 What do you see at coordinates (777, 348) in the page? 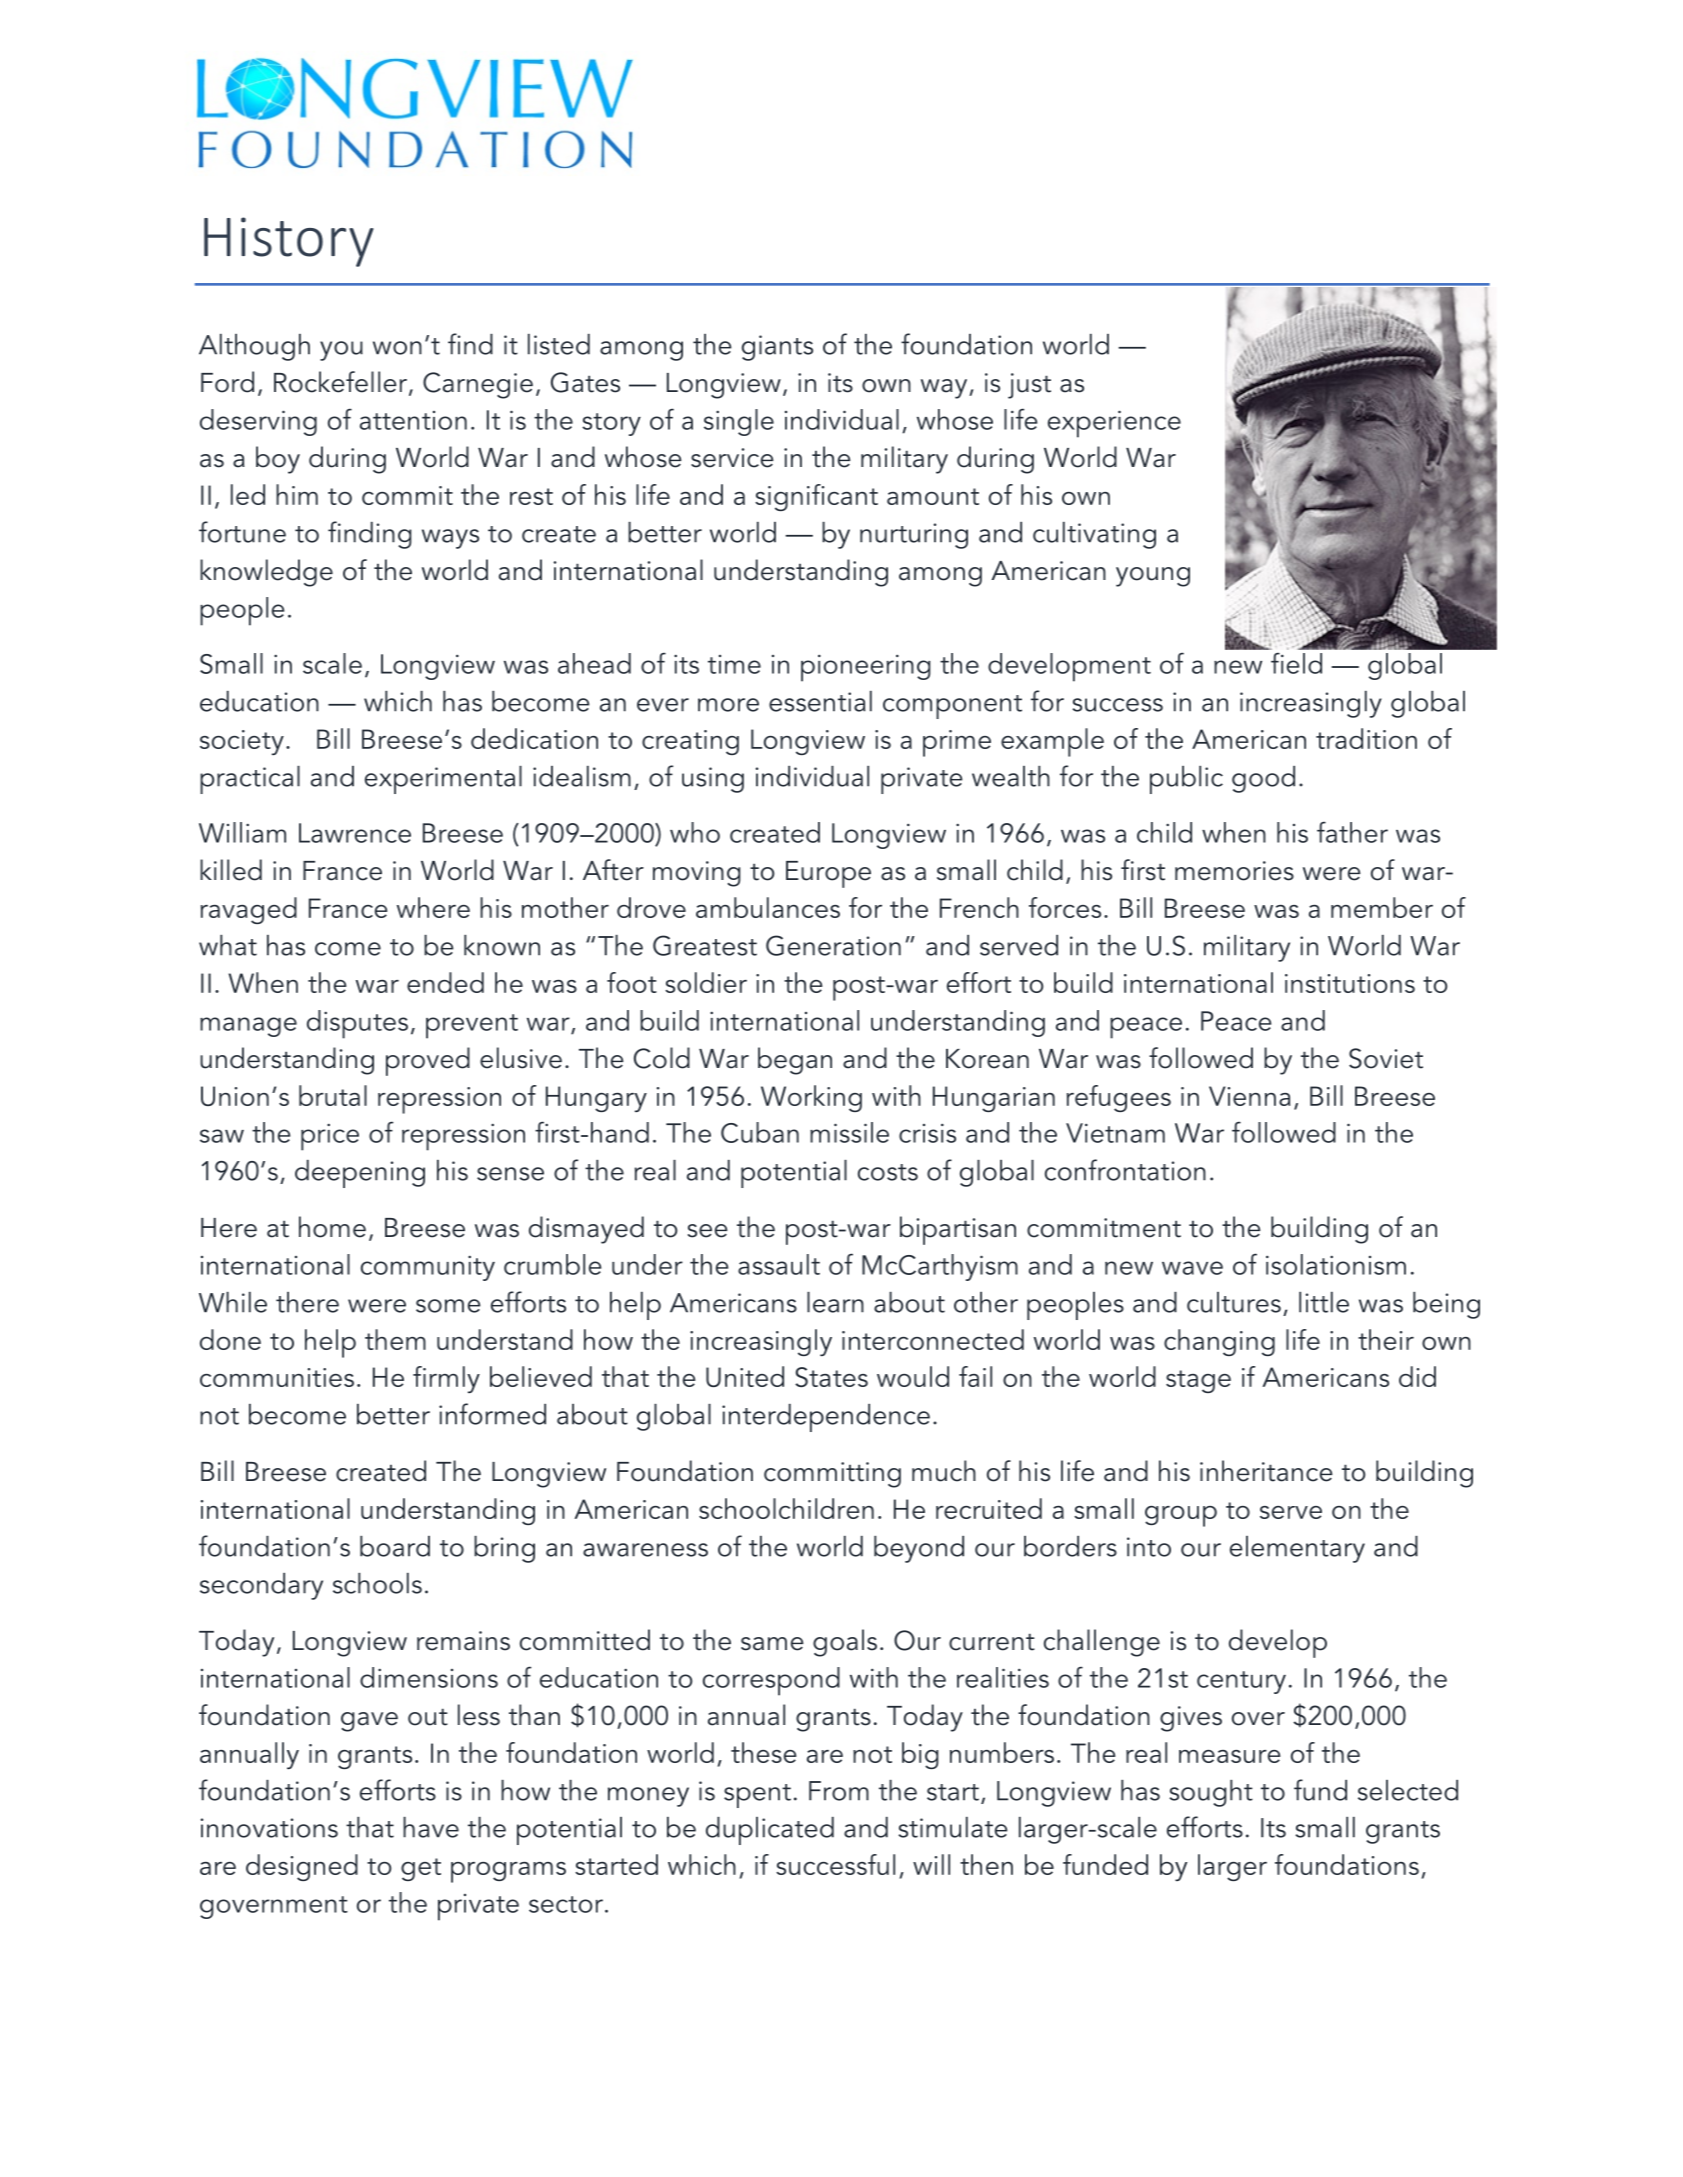
I see `giants` at bounding box center [777, 348].
